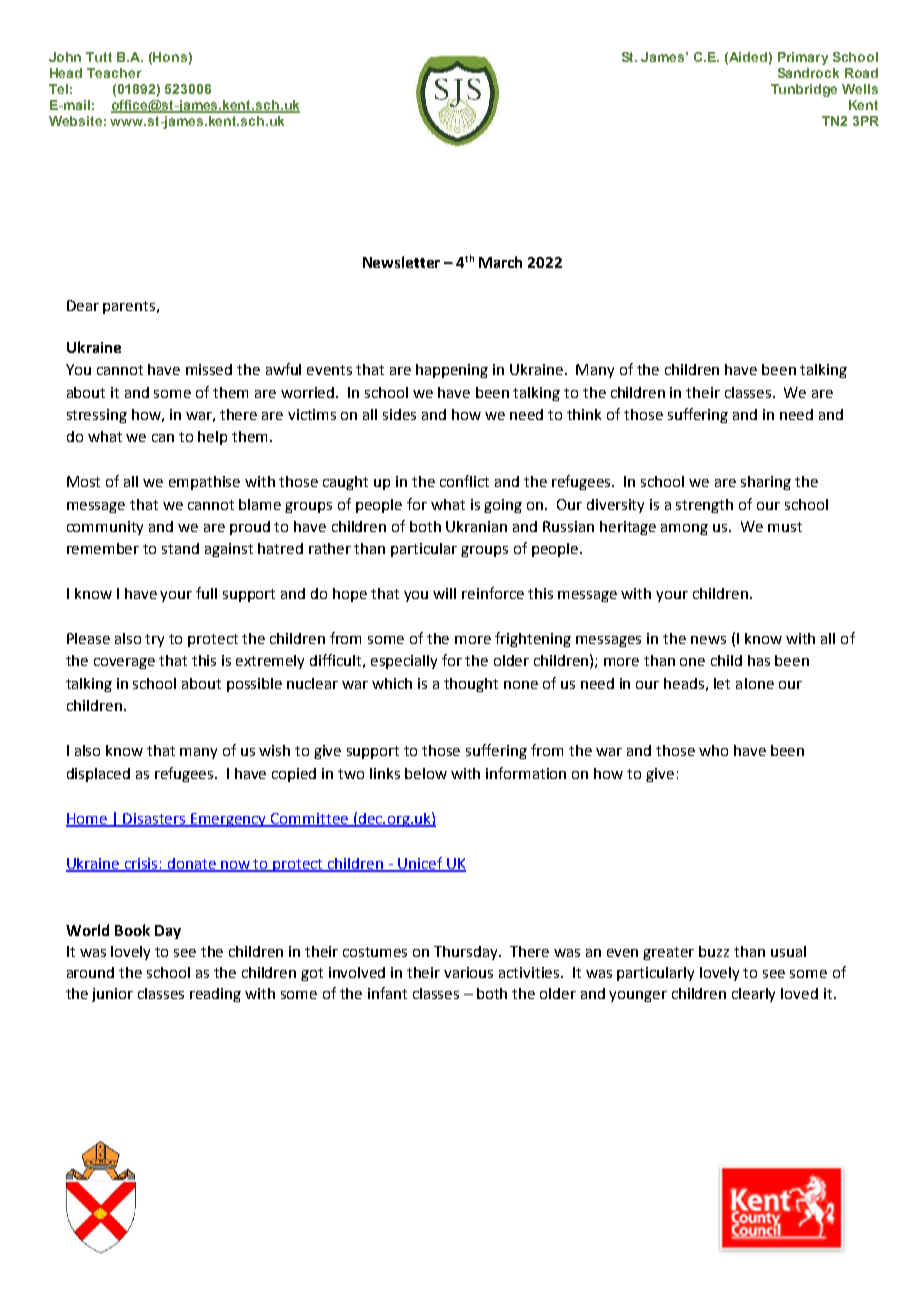  I want to click on junior, so click(112, 995).
